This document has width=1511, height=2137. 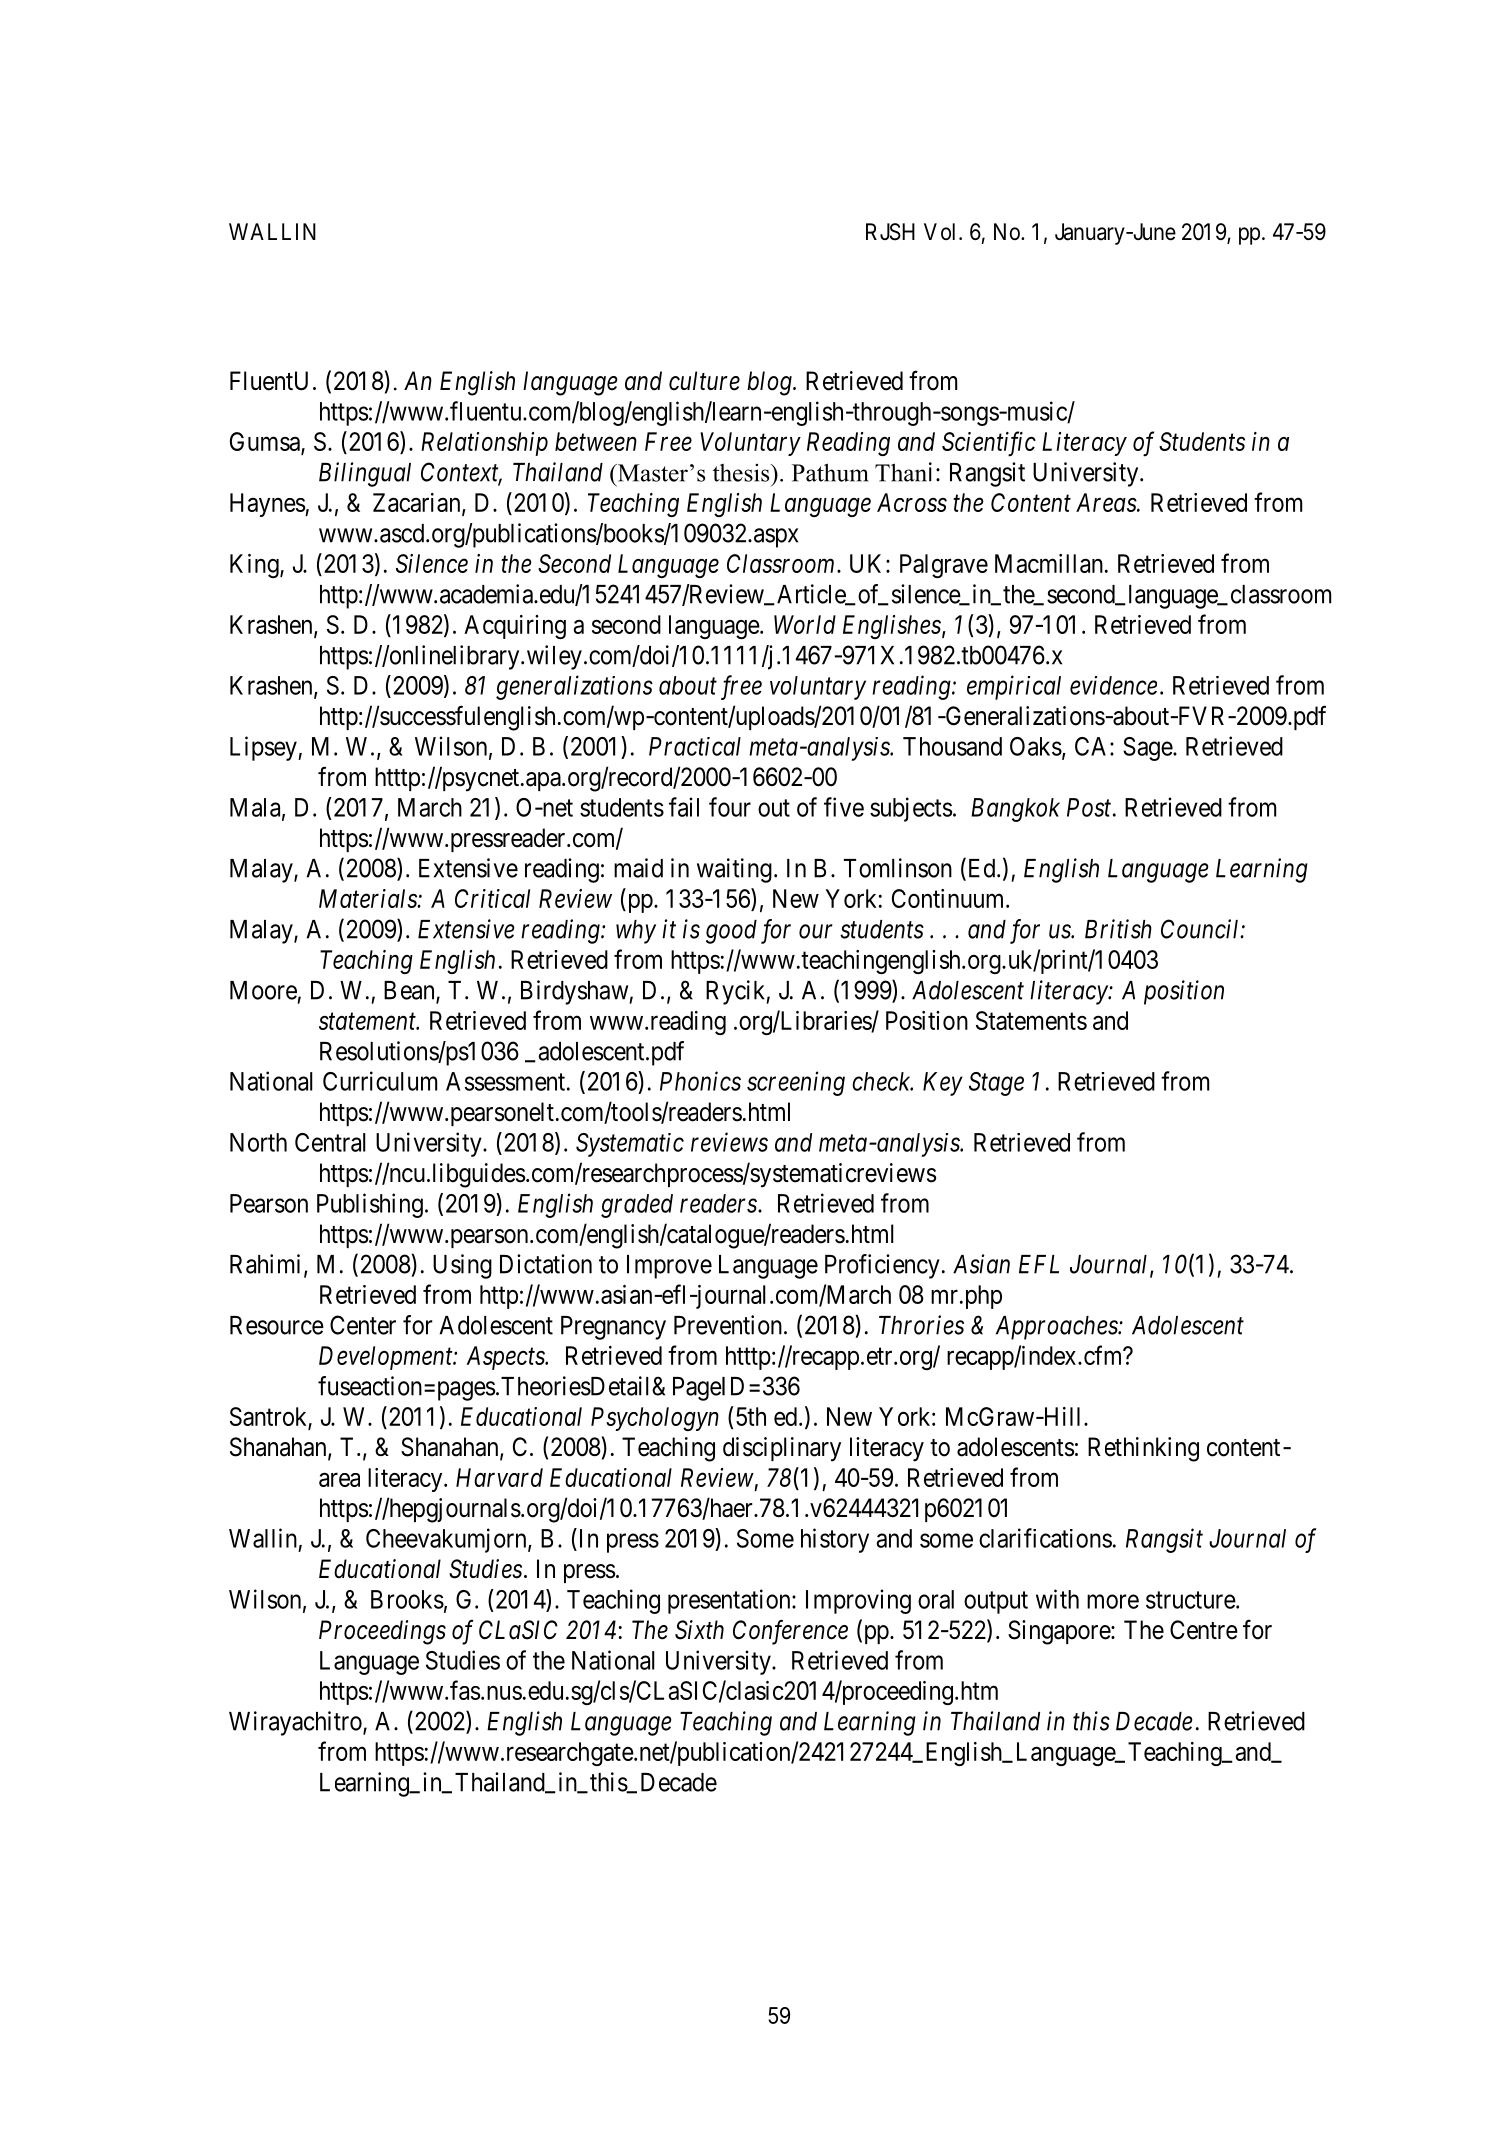 What do you see at coordinates (730, 1601) in the document?
I see `presentation` at bounding box center [730, 1601].
